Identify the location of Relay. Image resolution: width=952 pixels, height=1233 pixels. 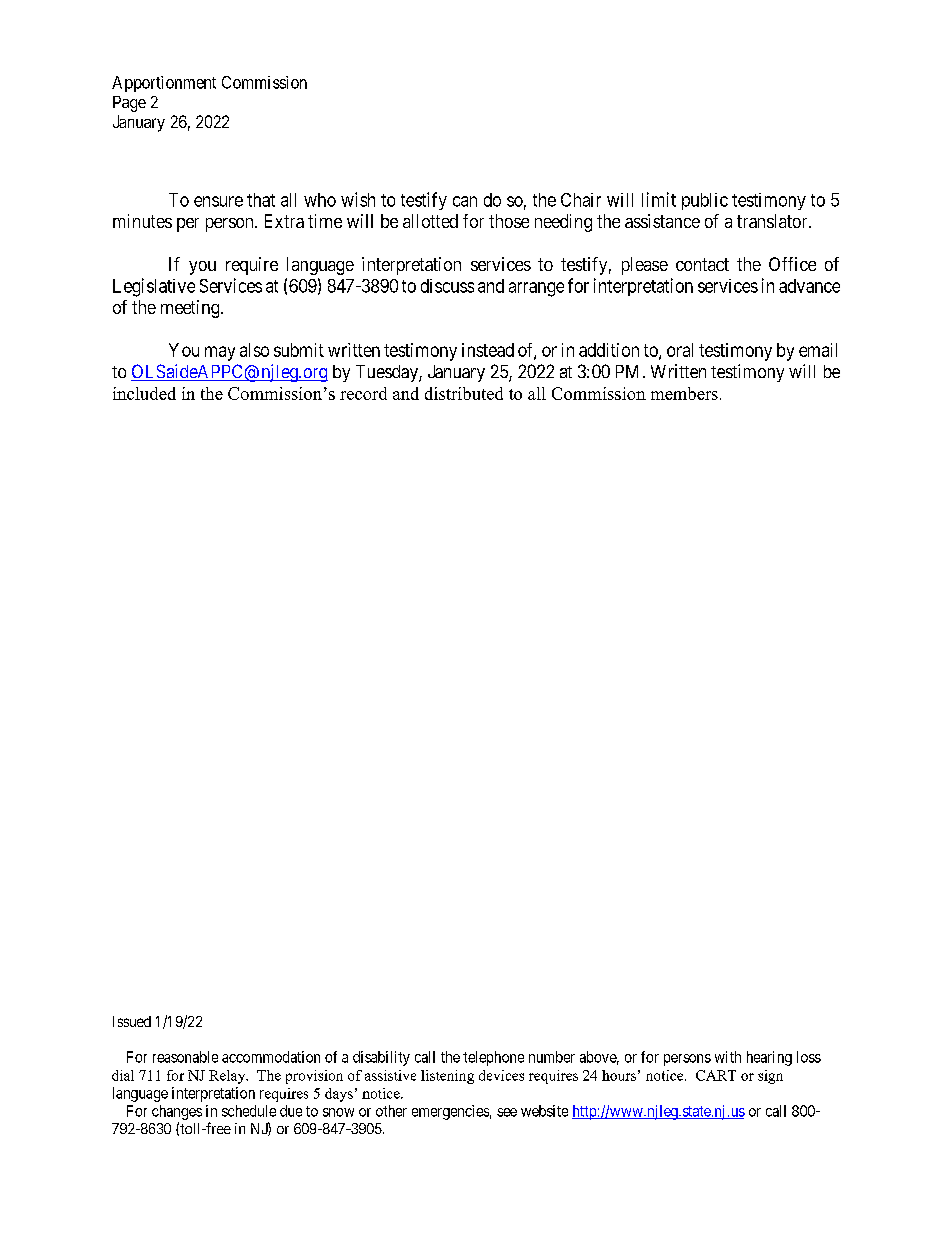
(228, 1077).
